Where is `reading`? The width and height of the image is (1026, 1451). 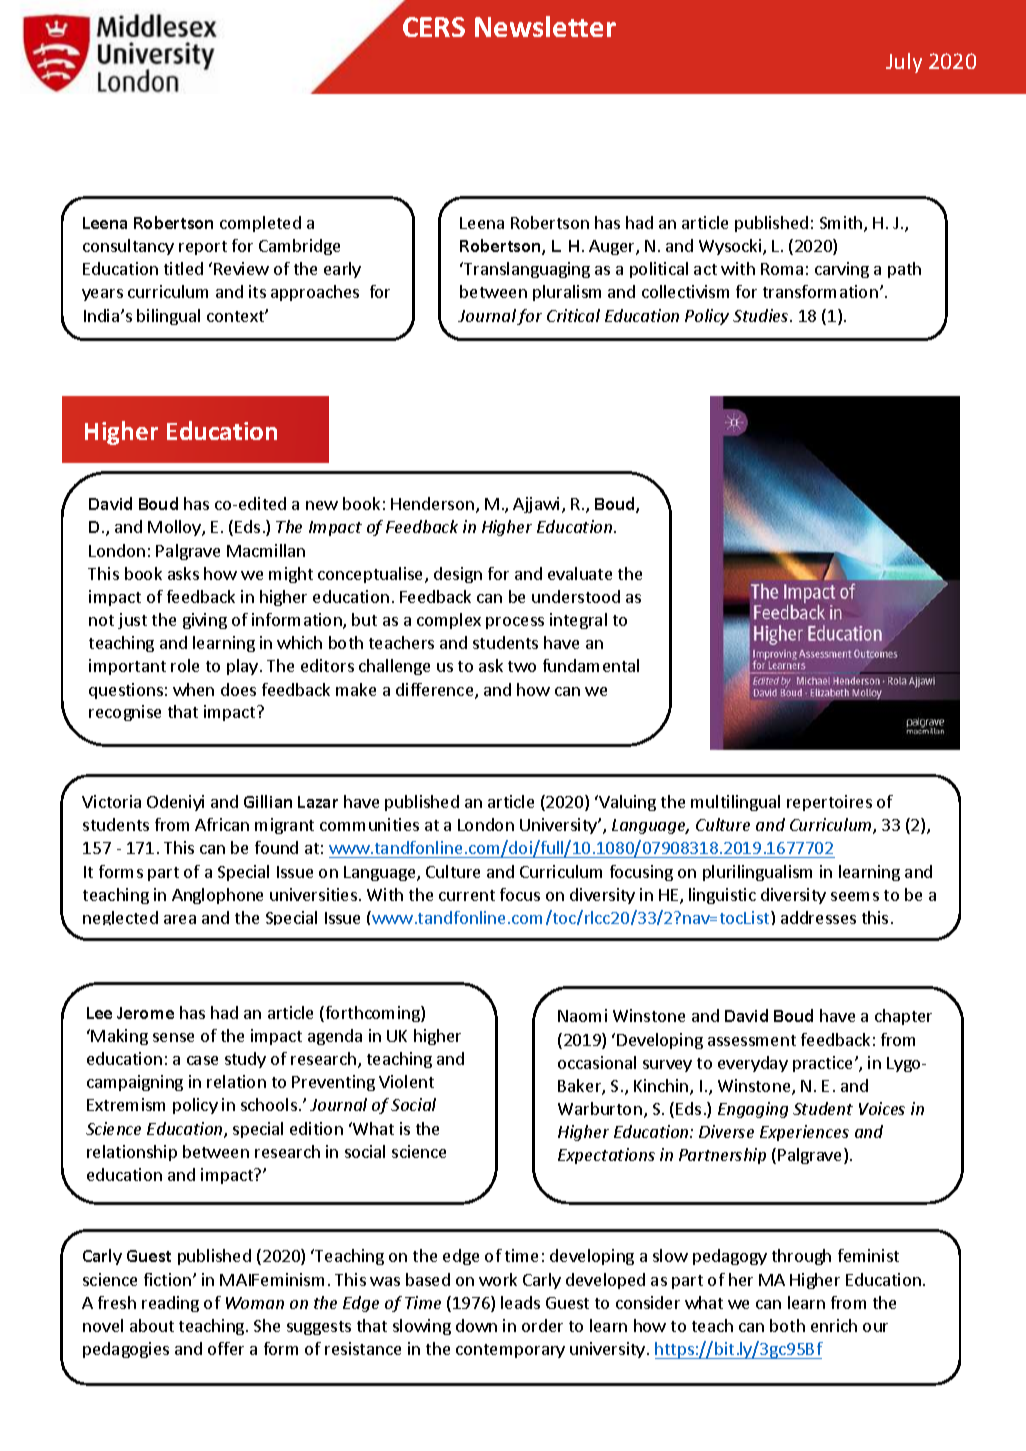 reading is located at coordinates (170, 1304).
